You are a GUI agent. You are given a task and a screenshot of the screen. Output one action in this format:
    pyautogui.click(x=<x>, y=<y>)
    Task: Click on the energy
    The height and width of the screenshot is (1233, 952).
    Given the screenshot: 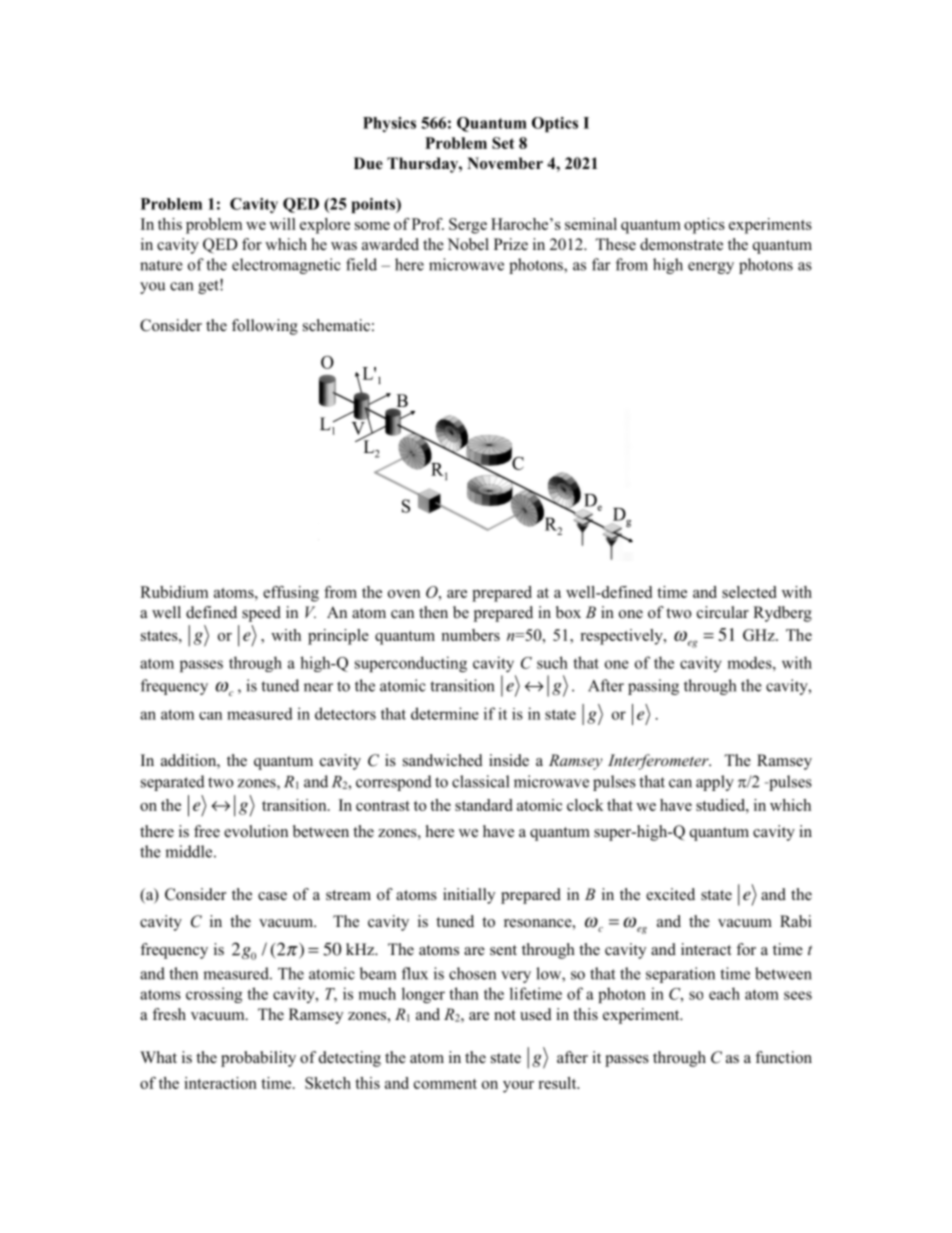 What is the action you would take?
    pyautogui.click(x=711, y=268)
